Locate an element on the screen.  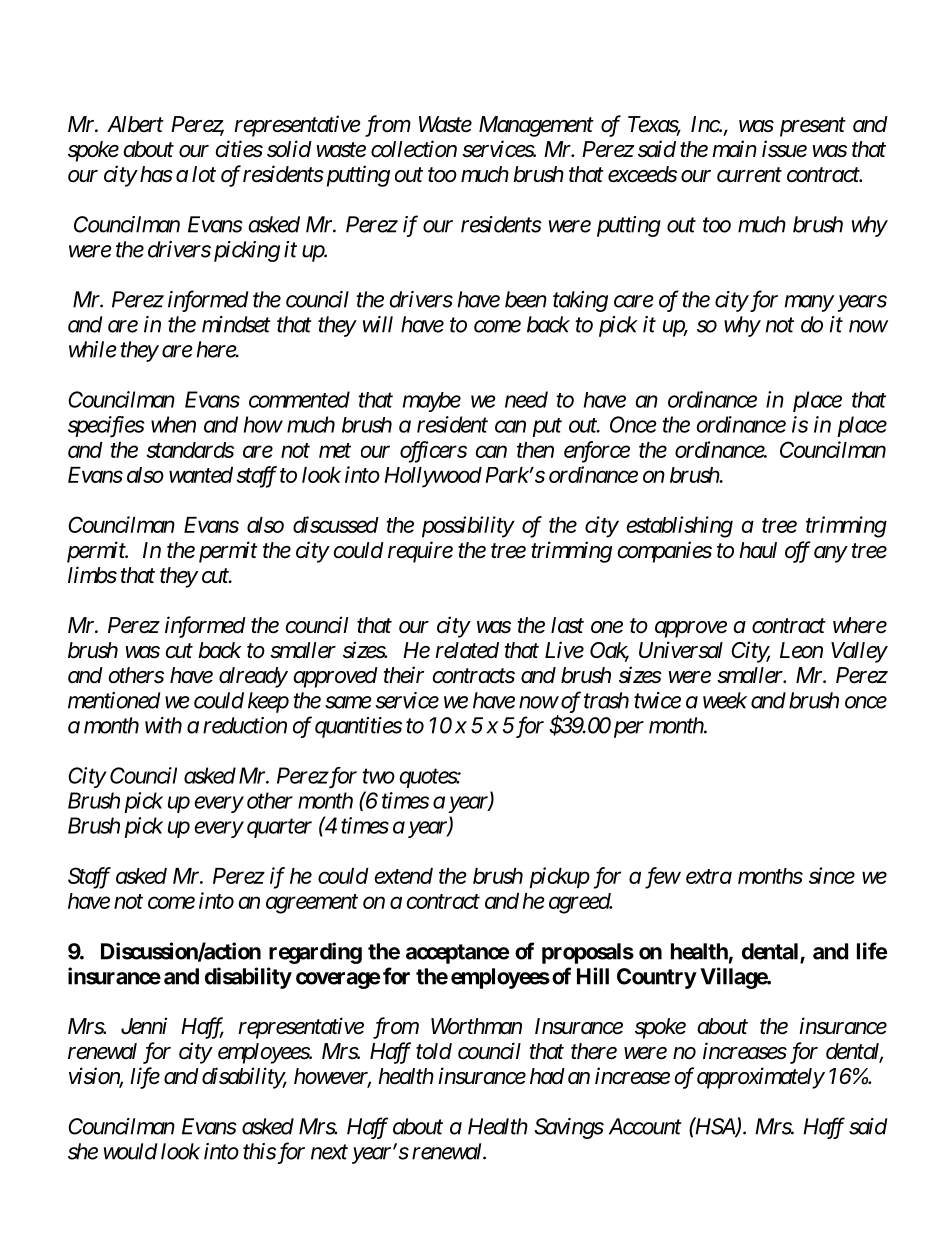
mentioned is located at coordinates (114, 700).
